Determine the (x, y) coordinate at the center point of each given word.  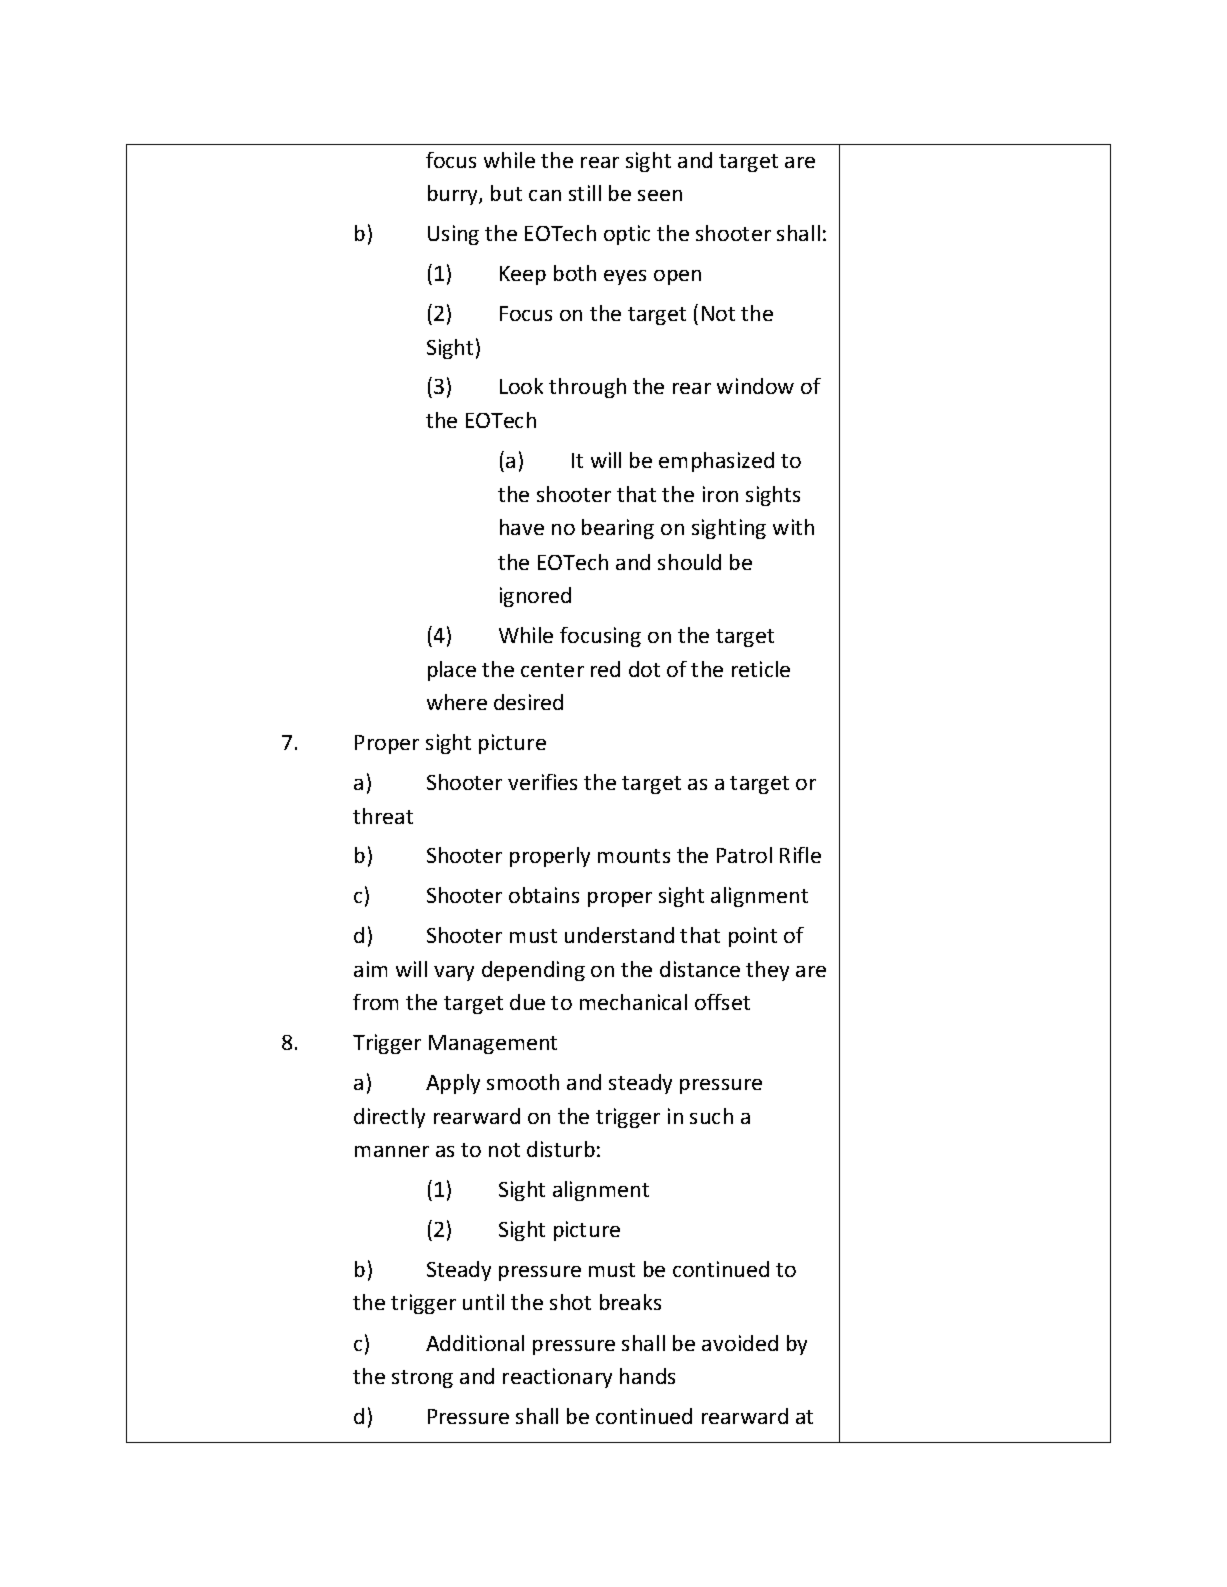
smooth (523, 1082)
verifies (542, 782)
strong (422, 1379)
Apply (453, 1084)
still (585, 193)
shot (570, 1302)
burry (454, 195)
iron (720, 494)
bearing (618, 529)
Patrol (744, 855)
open (677, 277)
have (522, 527)
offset (722, 1002)
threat (383, 816)
